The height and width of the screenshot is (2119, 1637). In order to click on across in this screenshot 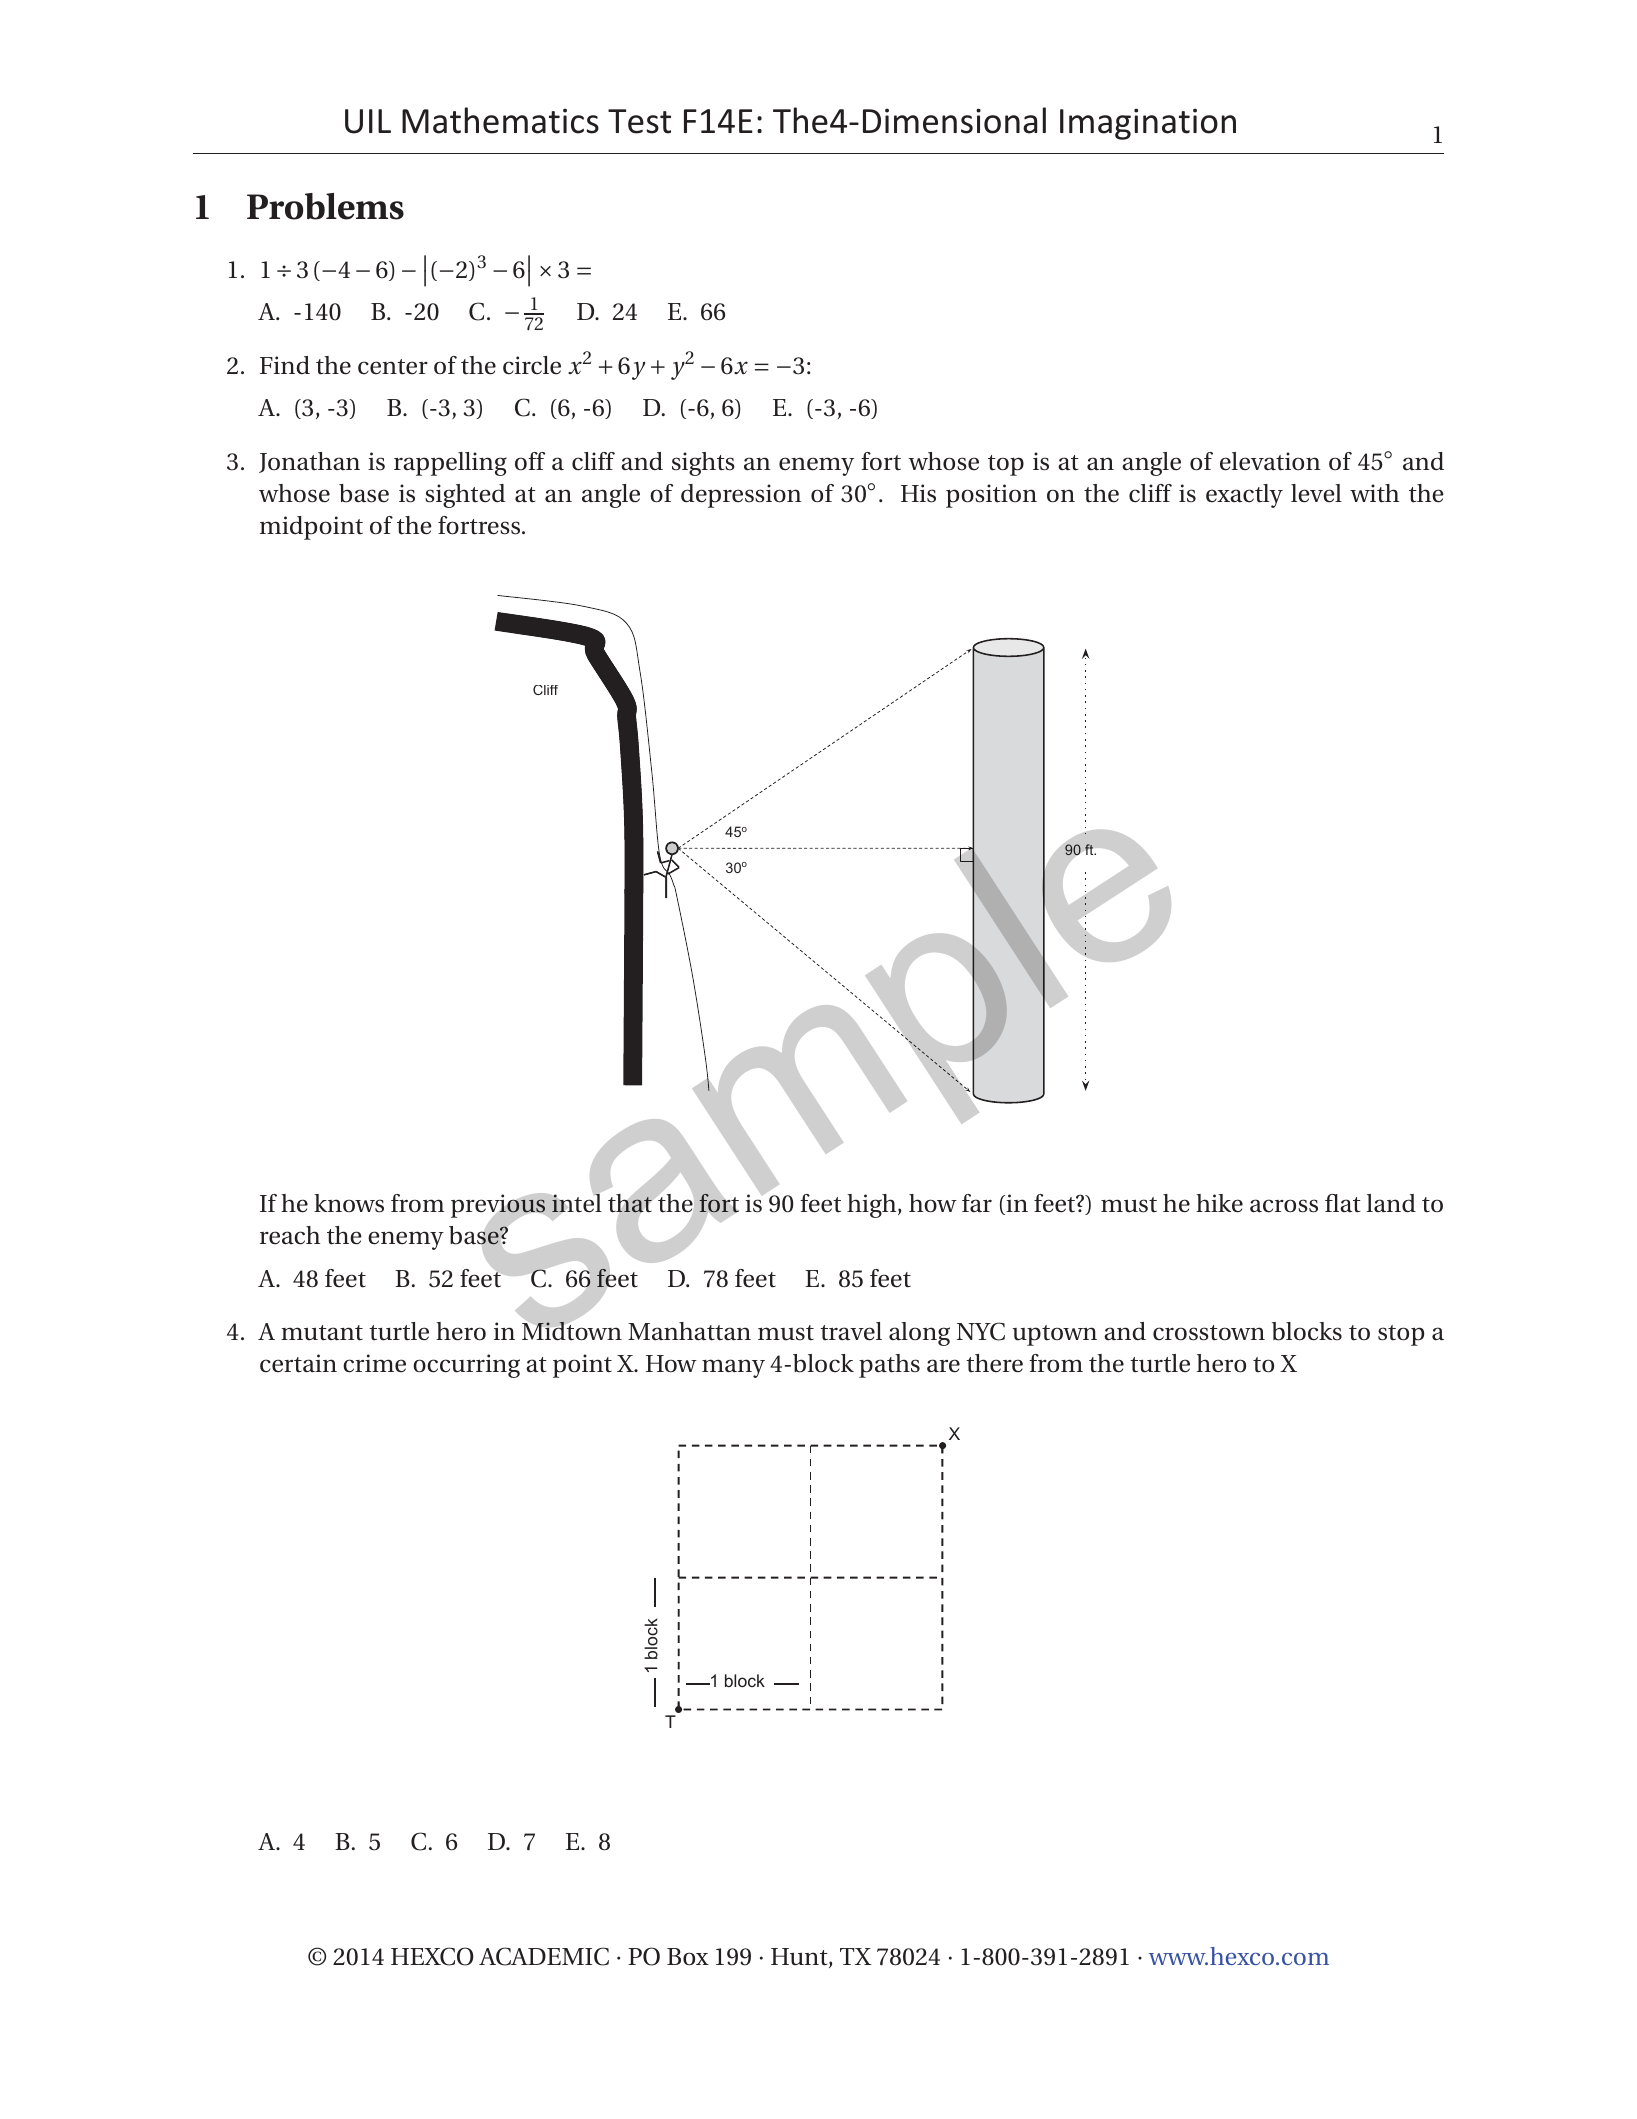, I will do `click(1284, 1206)`.
